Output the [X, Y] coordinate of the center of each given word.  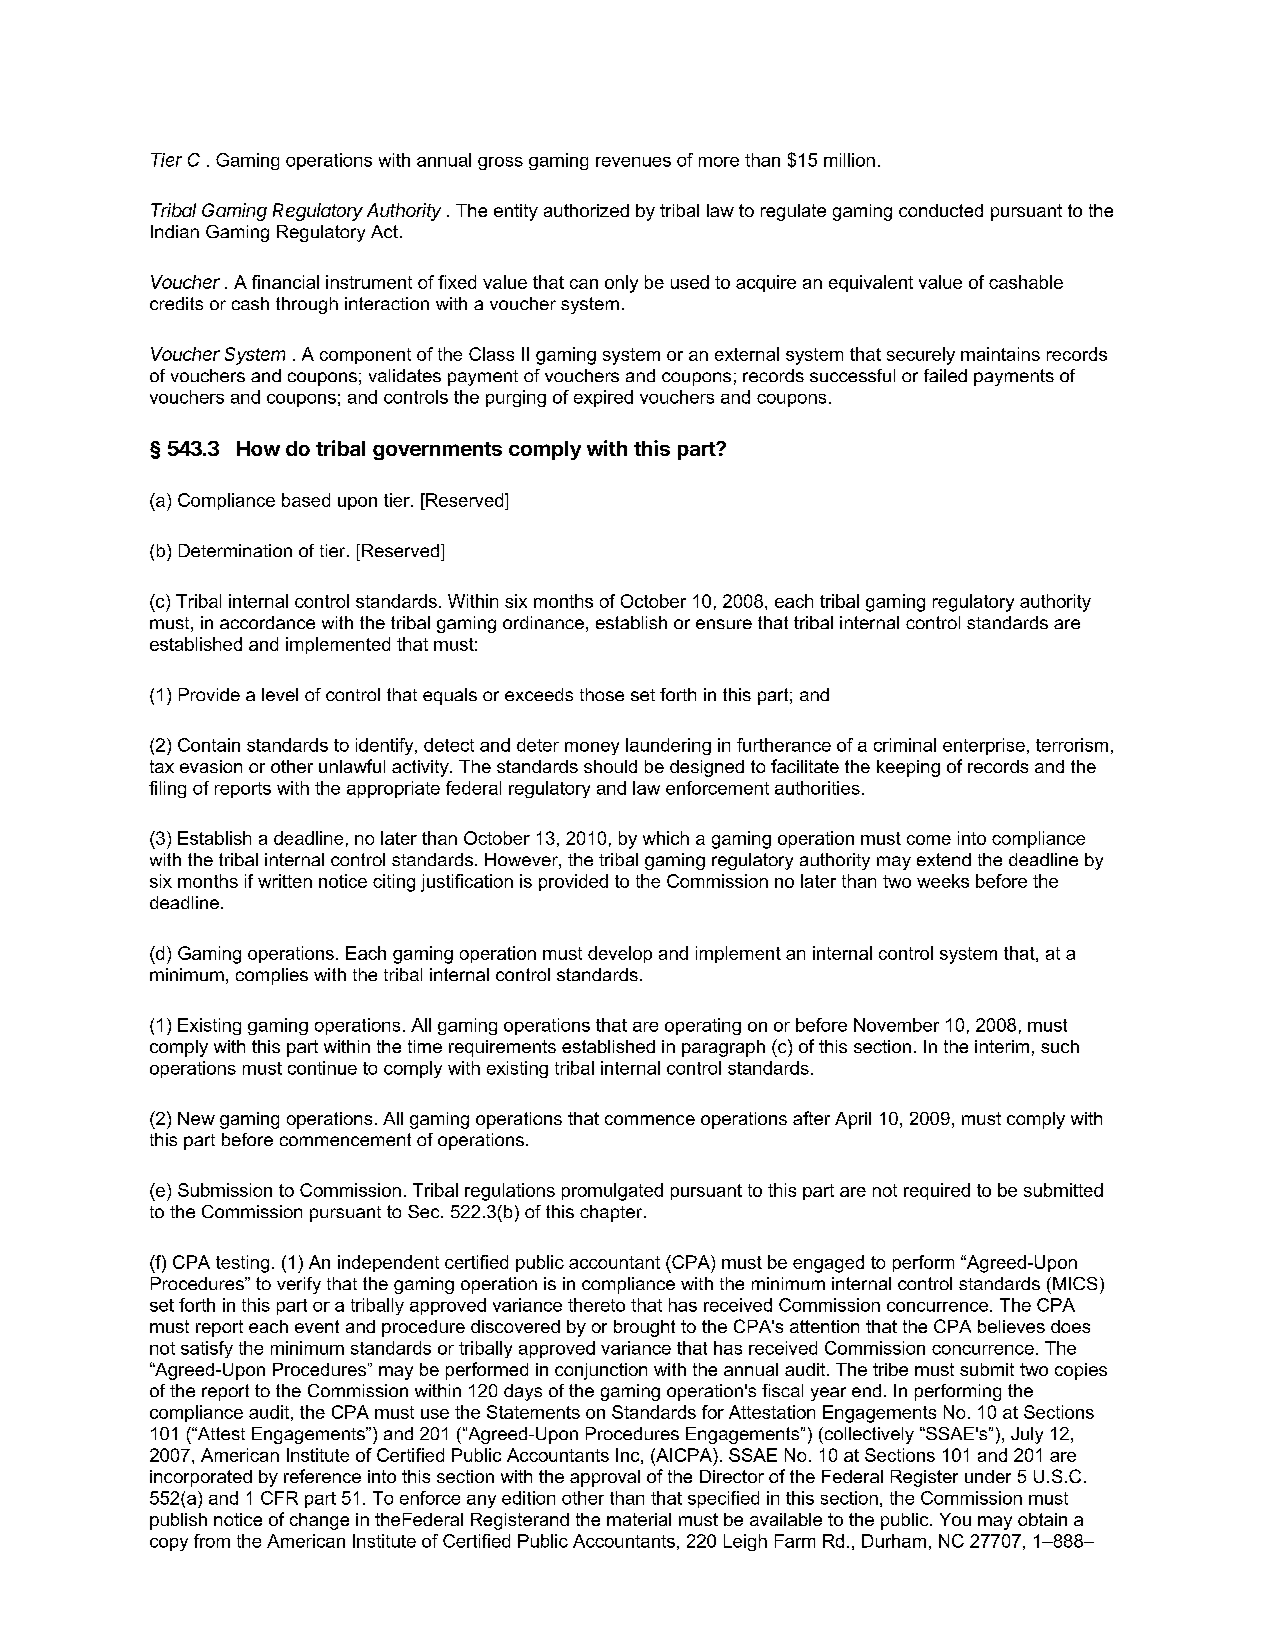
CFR [279, 1498]
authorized [586, 210]
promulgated [612, 1192]
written [285, 881]
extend [944, 859]
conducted [941, 210]
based [306, 500]
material [639, 1519]
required [937, 1191]
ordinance [543, 622]
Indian [175, 231]
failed [945, 375]
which [666, 838]
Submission [225, 1190]
